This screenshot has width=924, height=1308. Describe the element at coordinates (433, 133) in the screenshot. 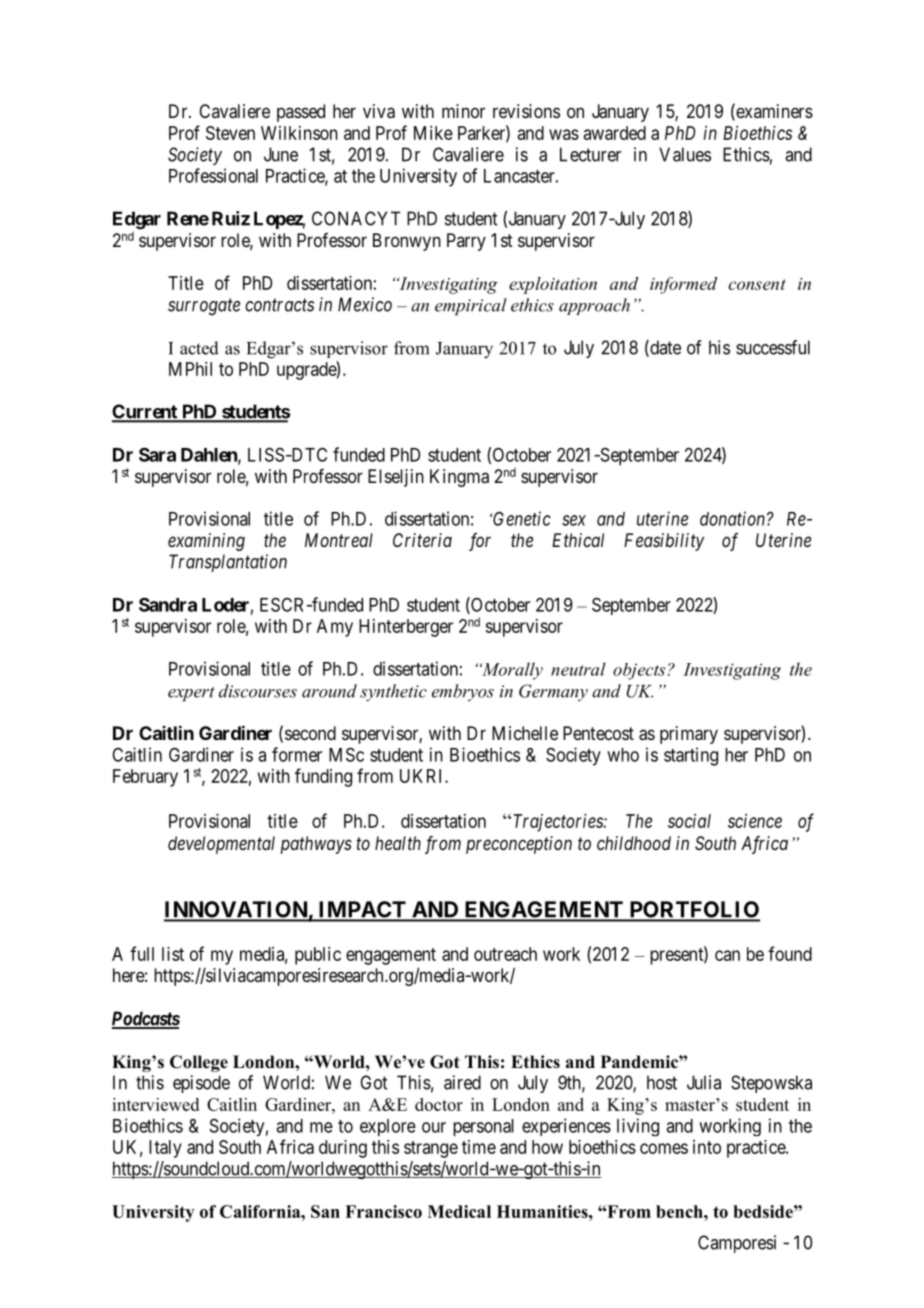

I see `Mike` at that location.
